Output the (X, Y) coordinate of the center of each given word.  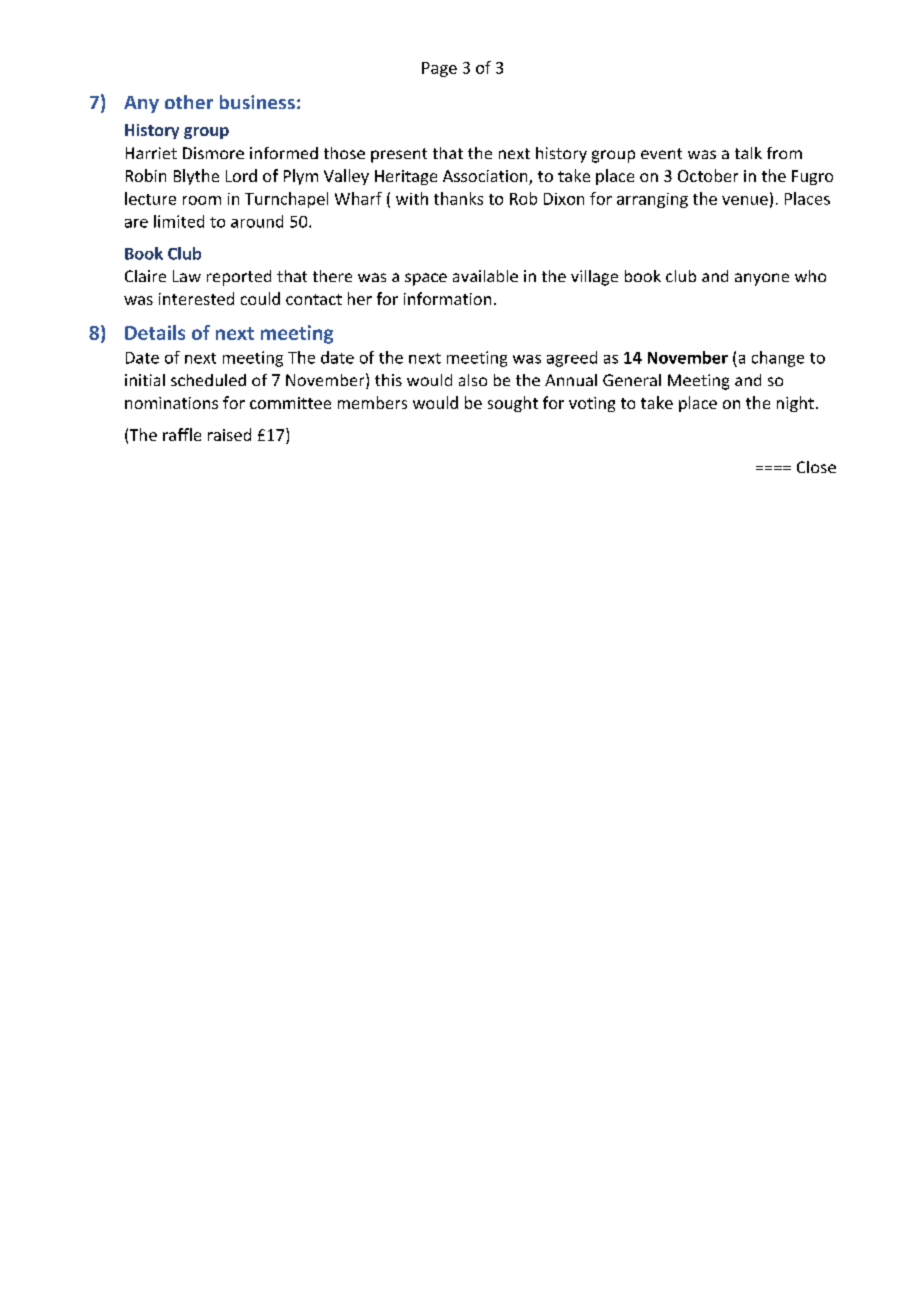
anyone (762, 279)
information (447, 298)
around (257, 221)
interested (196, 298)
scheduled (208, 380)
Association (486, 177)
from (784, 153)
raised (229, 434)
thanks (458, 198)
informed (284, 153)
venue (745, 200)
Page (439, 69)
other (189, 102)
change (778, 359)
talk (748, 153)
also (473, 380)
